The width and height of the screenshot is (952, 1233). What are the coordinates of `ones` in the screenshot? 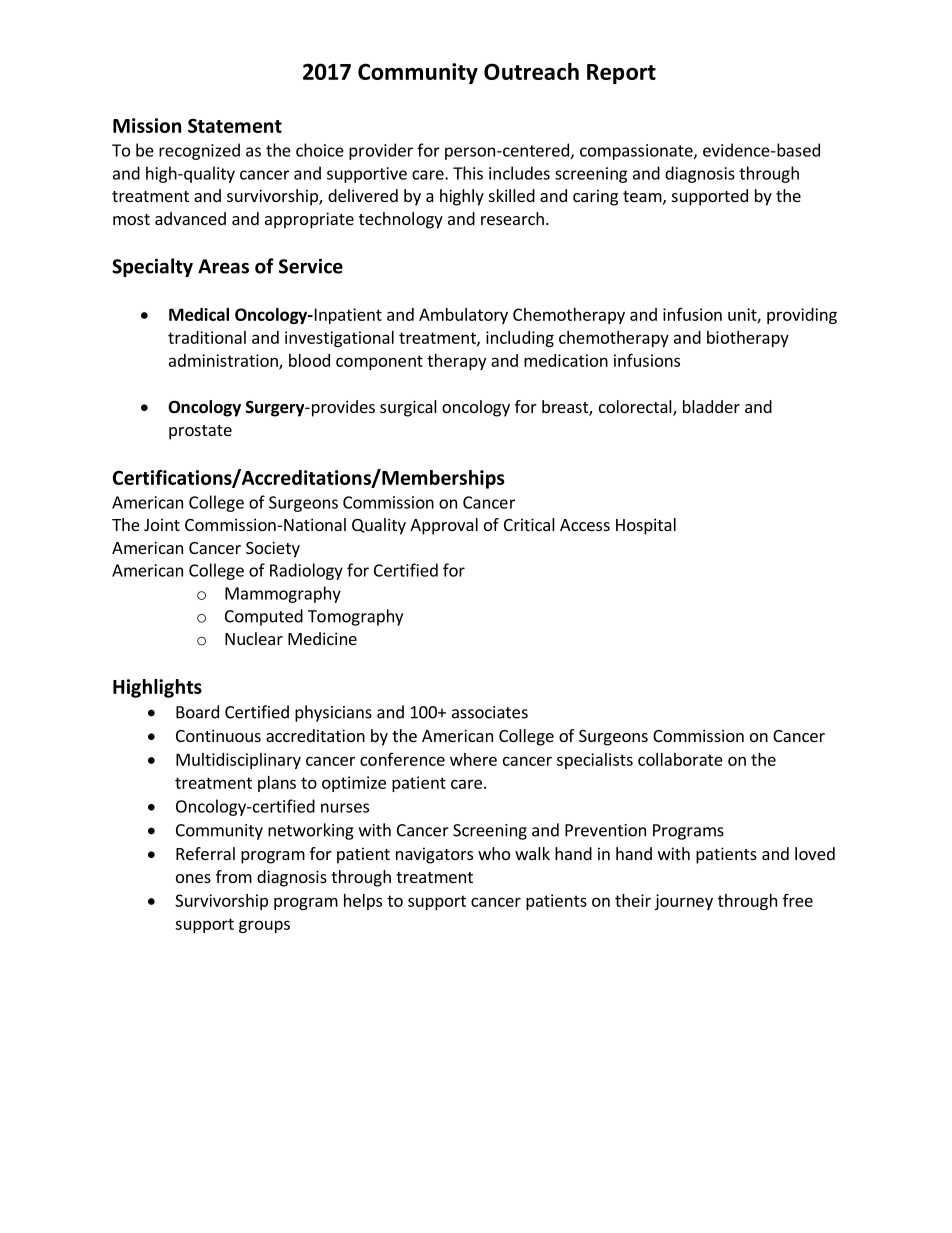 It's located at (193, 878).
